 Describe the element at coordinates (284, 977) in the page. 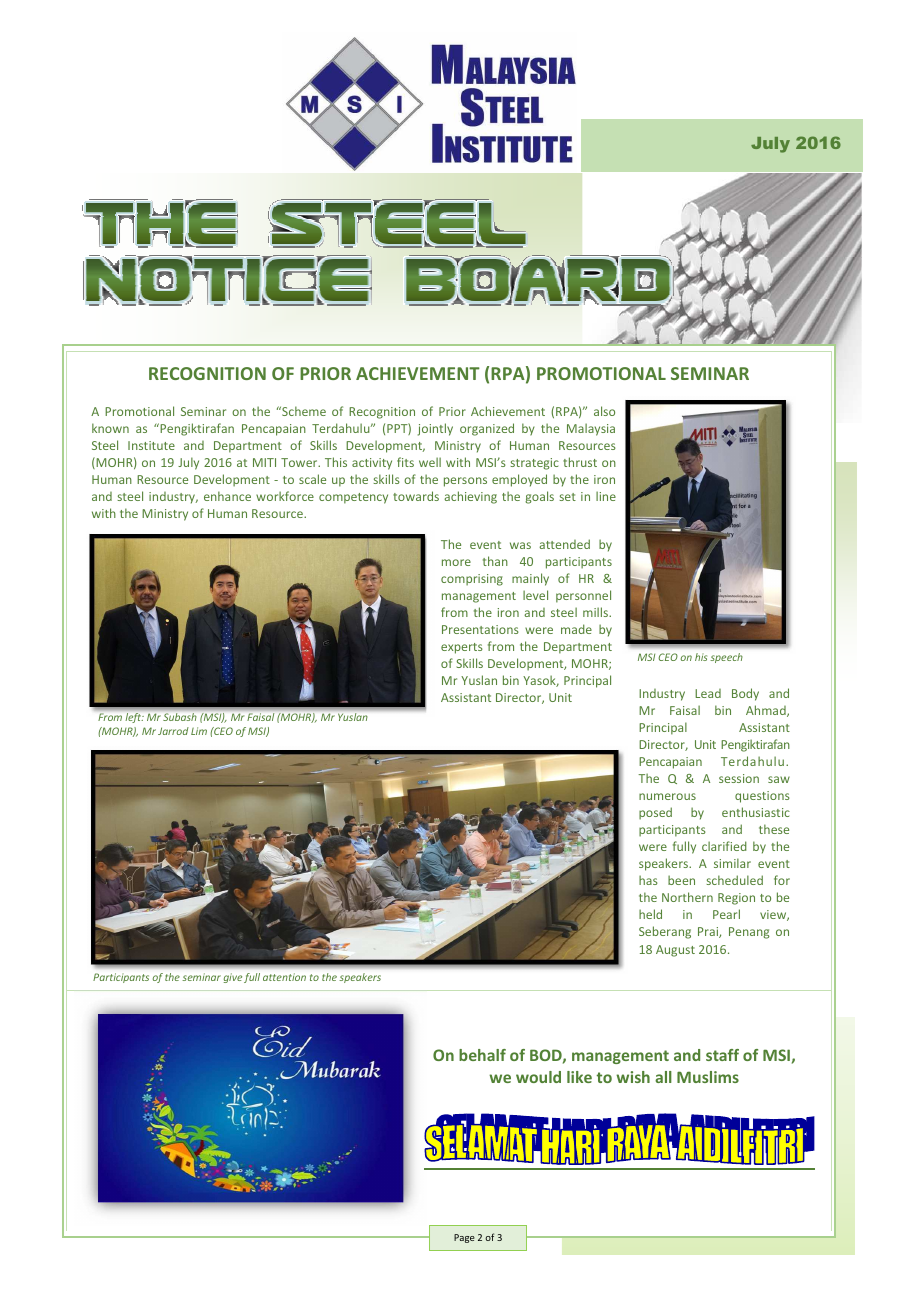

I see `attention` at that location.
